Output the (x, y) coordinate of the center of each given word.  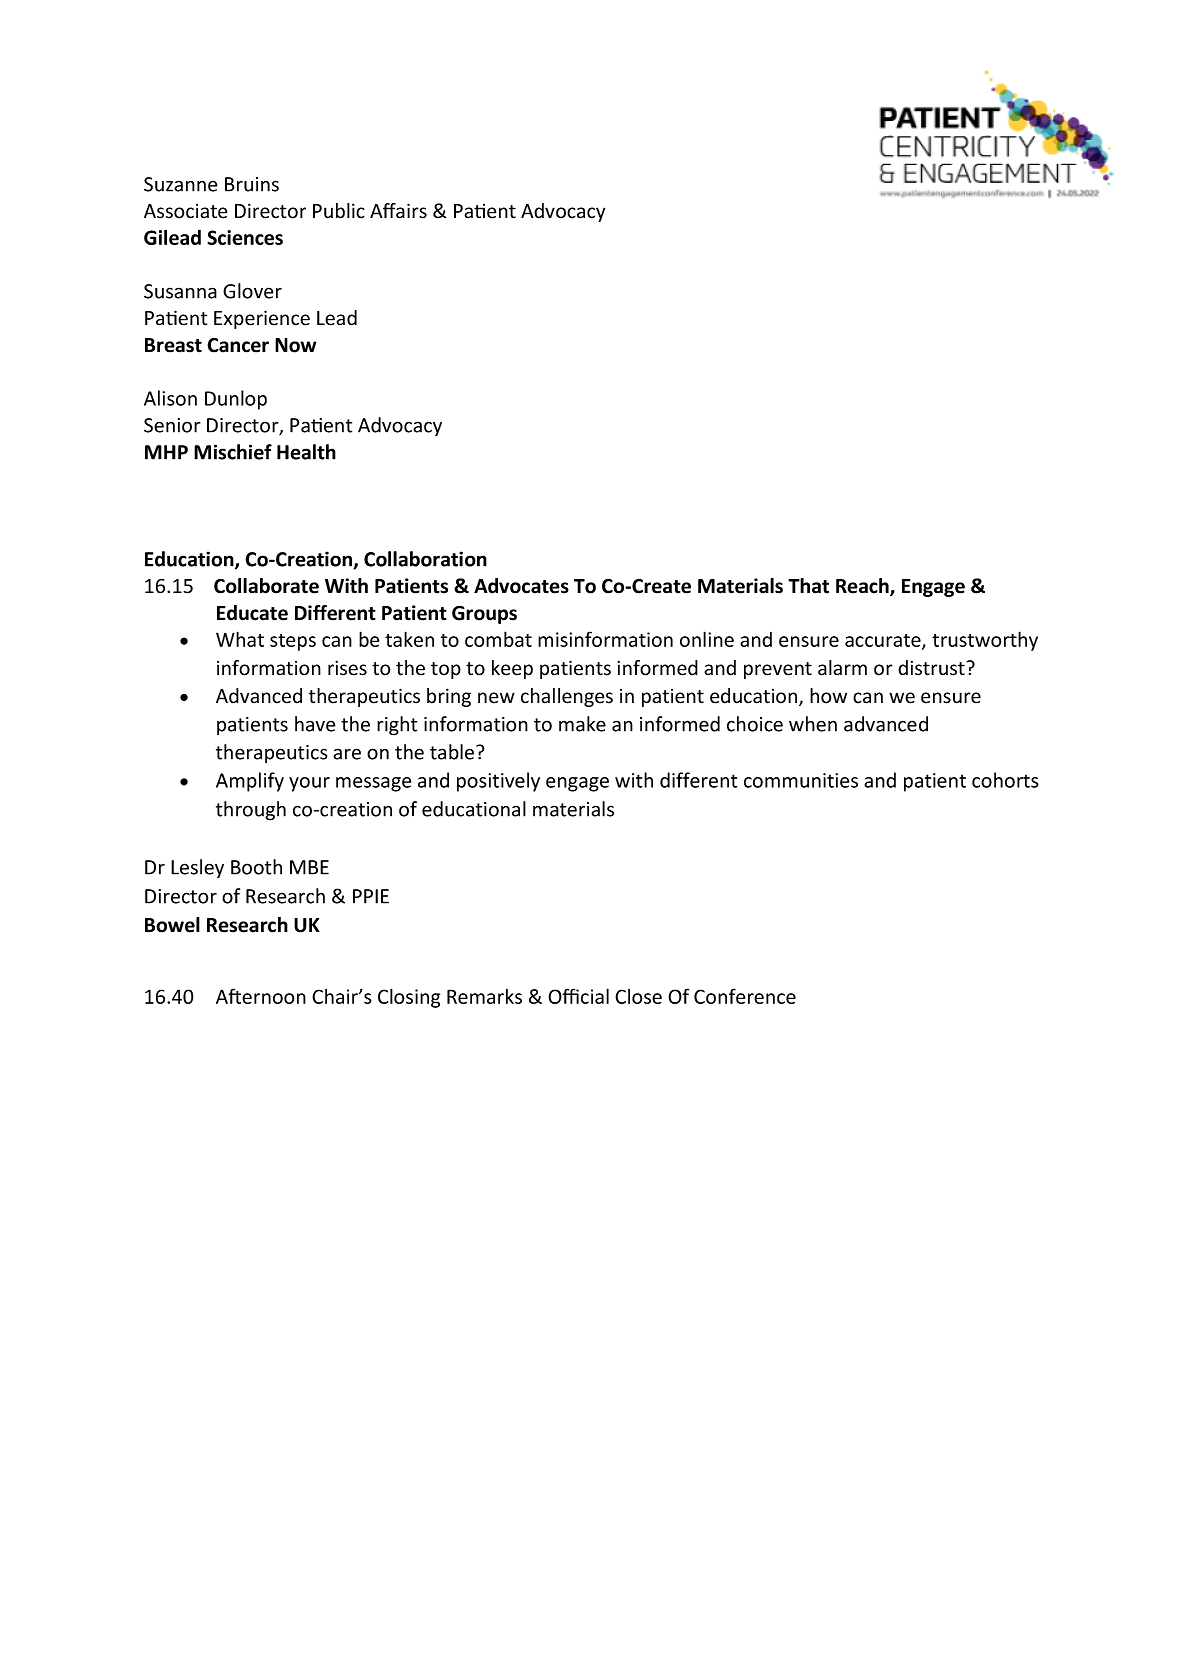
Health (306, 452)
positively (498, 782)
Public (339, 211)
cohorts (1005, 780)
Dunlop (236, 400)
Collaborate (266, 586)
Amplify (250, 782)
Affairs (398, 211)
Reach (863, 587)
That (808, 586)
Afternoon (261, 996)
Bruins (252, 184)
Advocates (521, 586)
